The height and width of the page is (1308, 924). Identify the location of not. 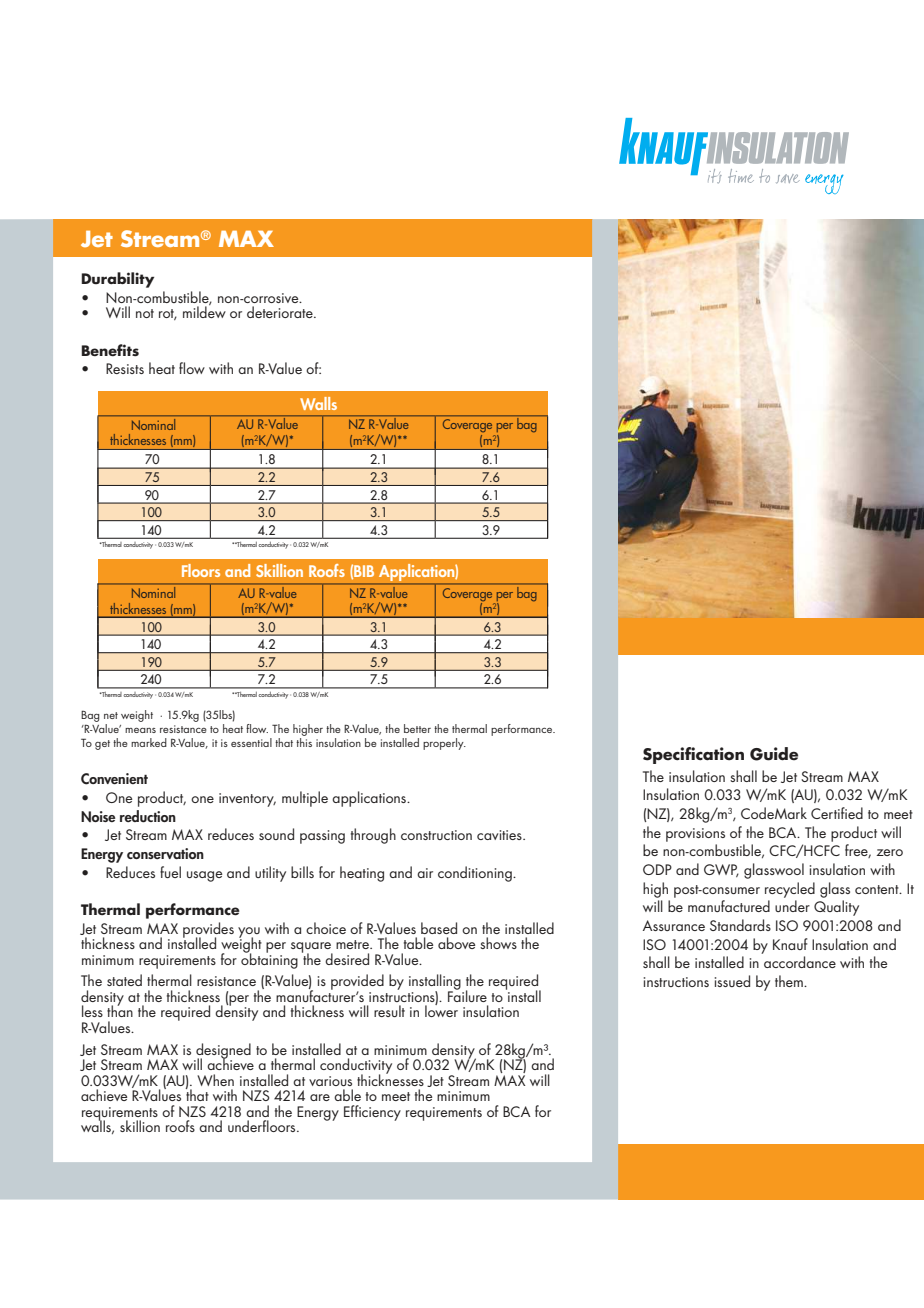
(145, 313).
